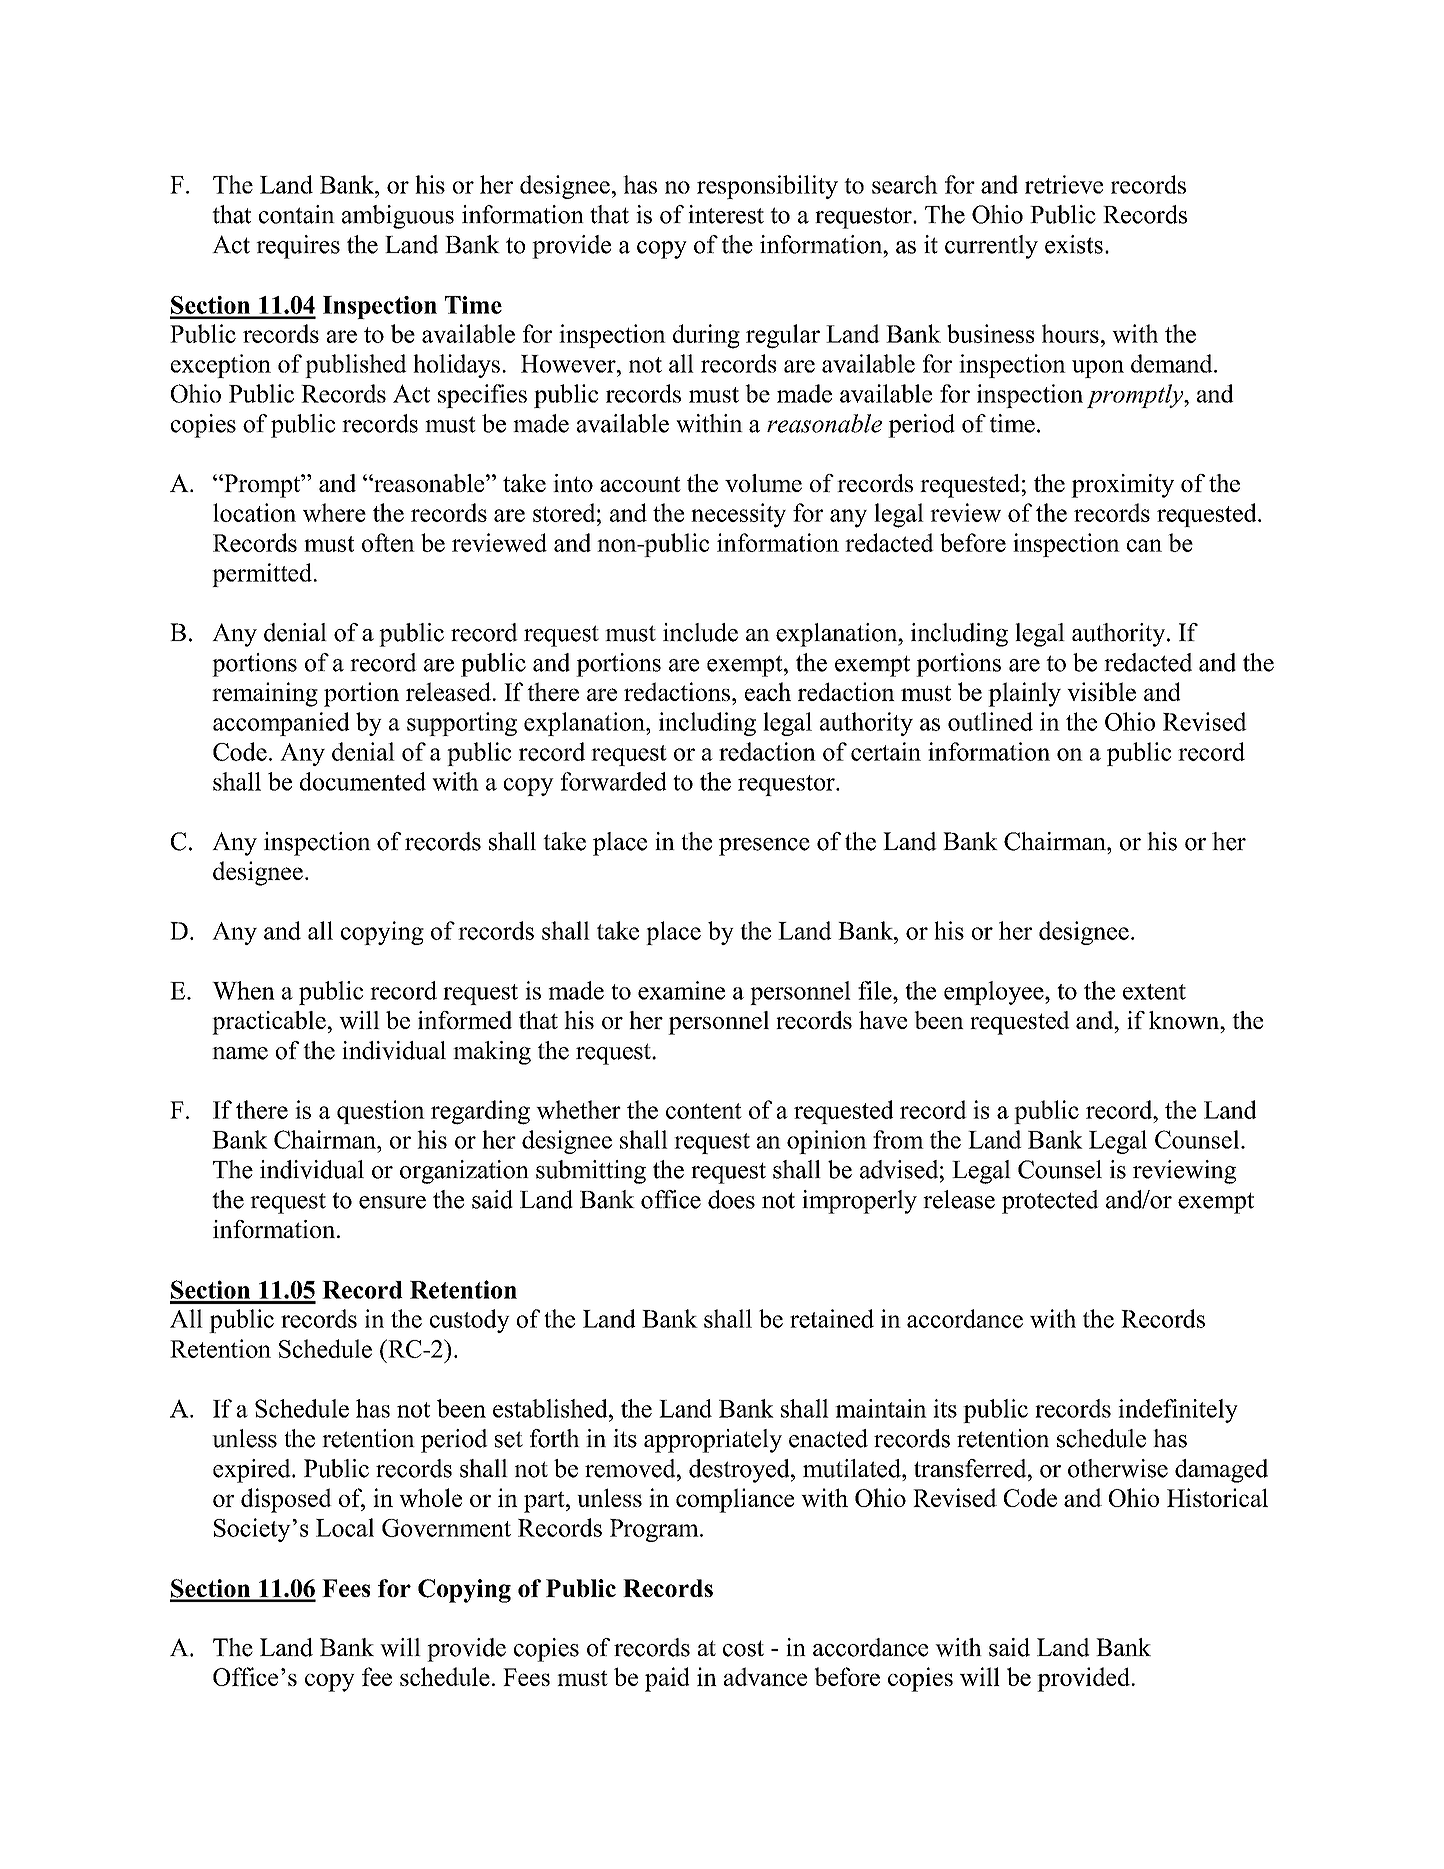 This image has height=1869, width=1444. I want to click on Local, so click(345, 1527).
